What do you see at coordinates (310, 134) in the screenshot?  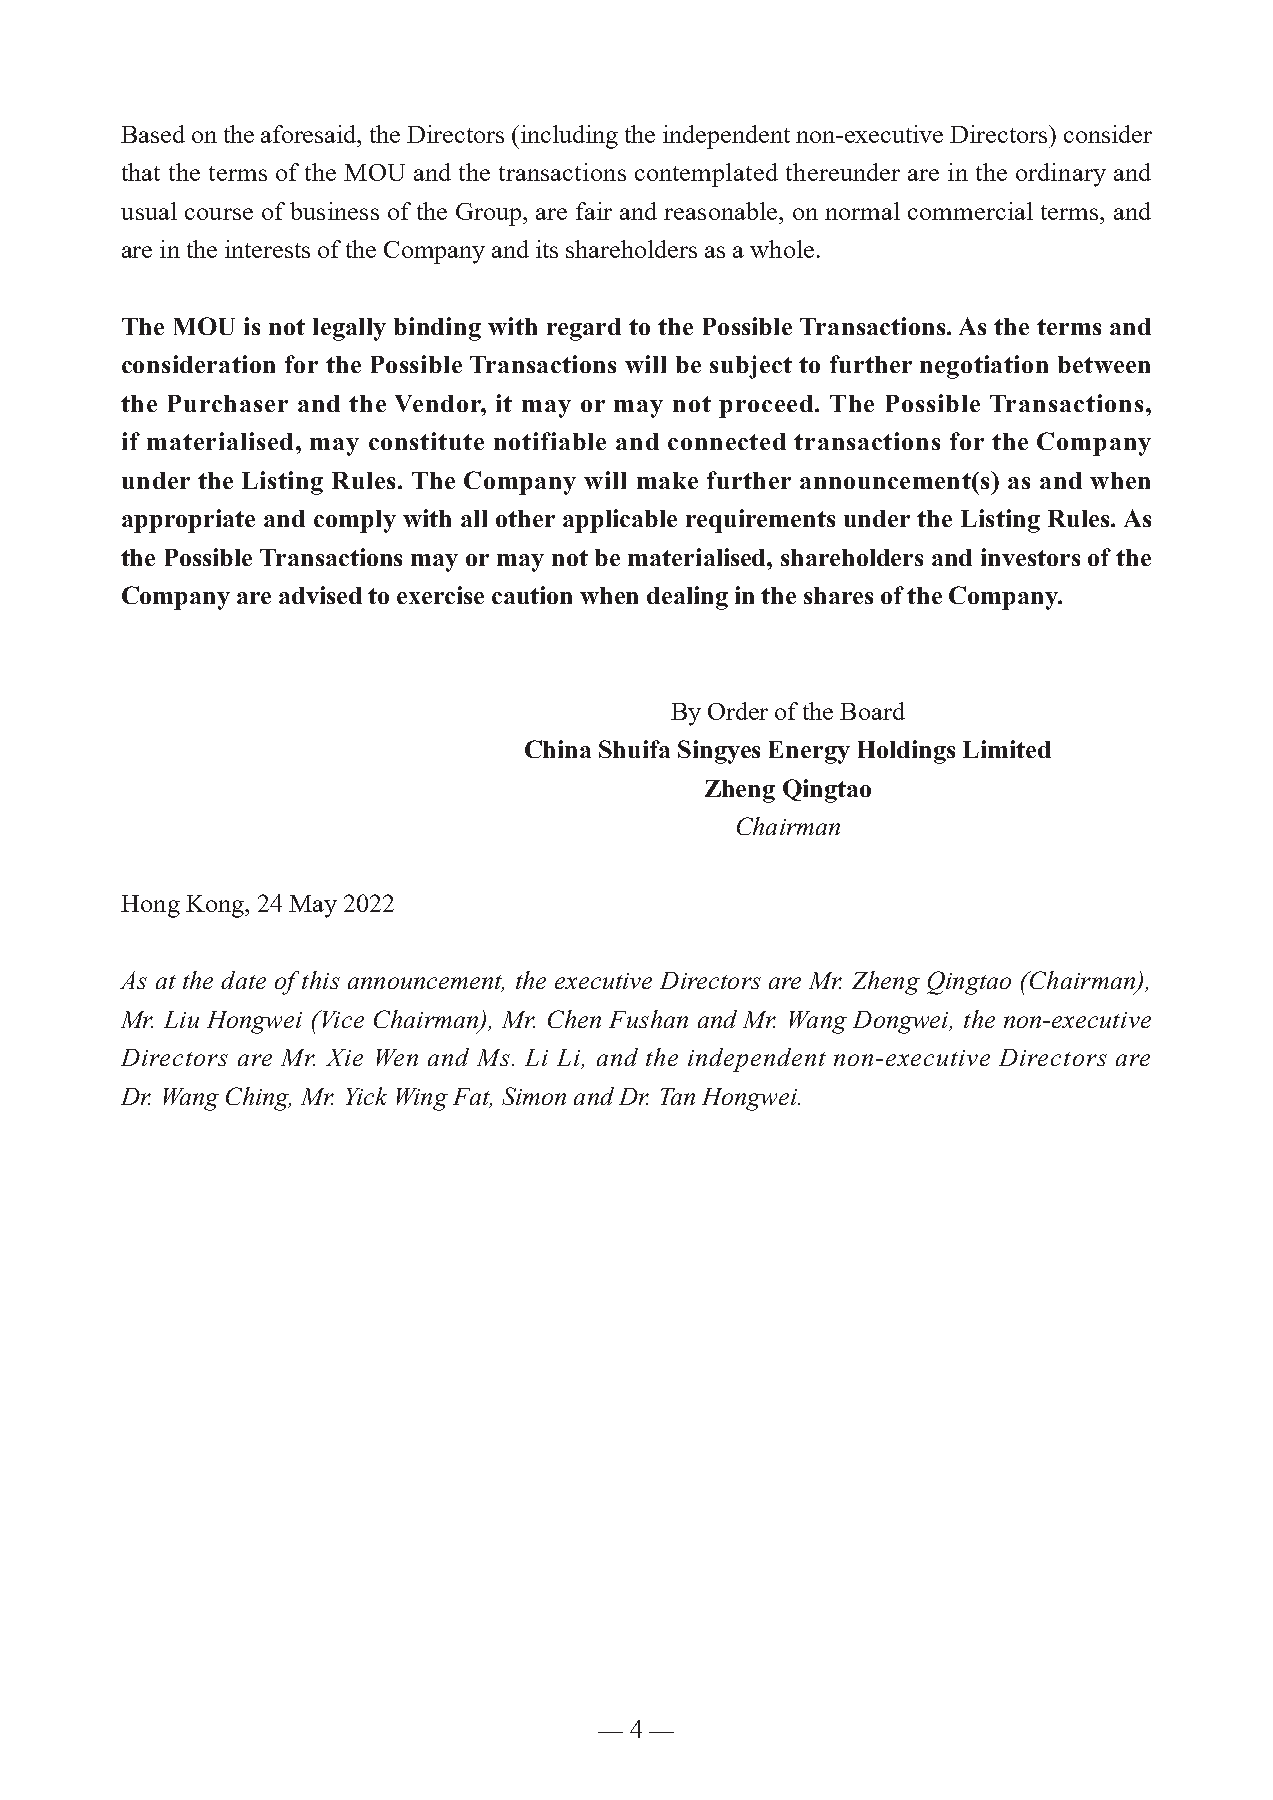 I see `aforesaid` at bounding box center [310, 134].
